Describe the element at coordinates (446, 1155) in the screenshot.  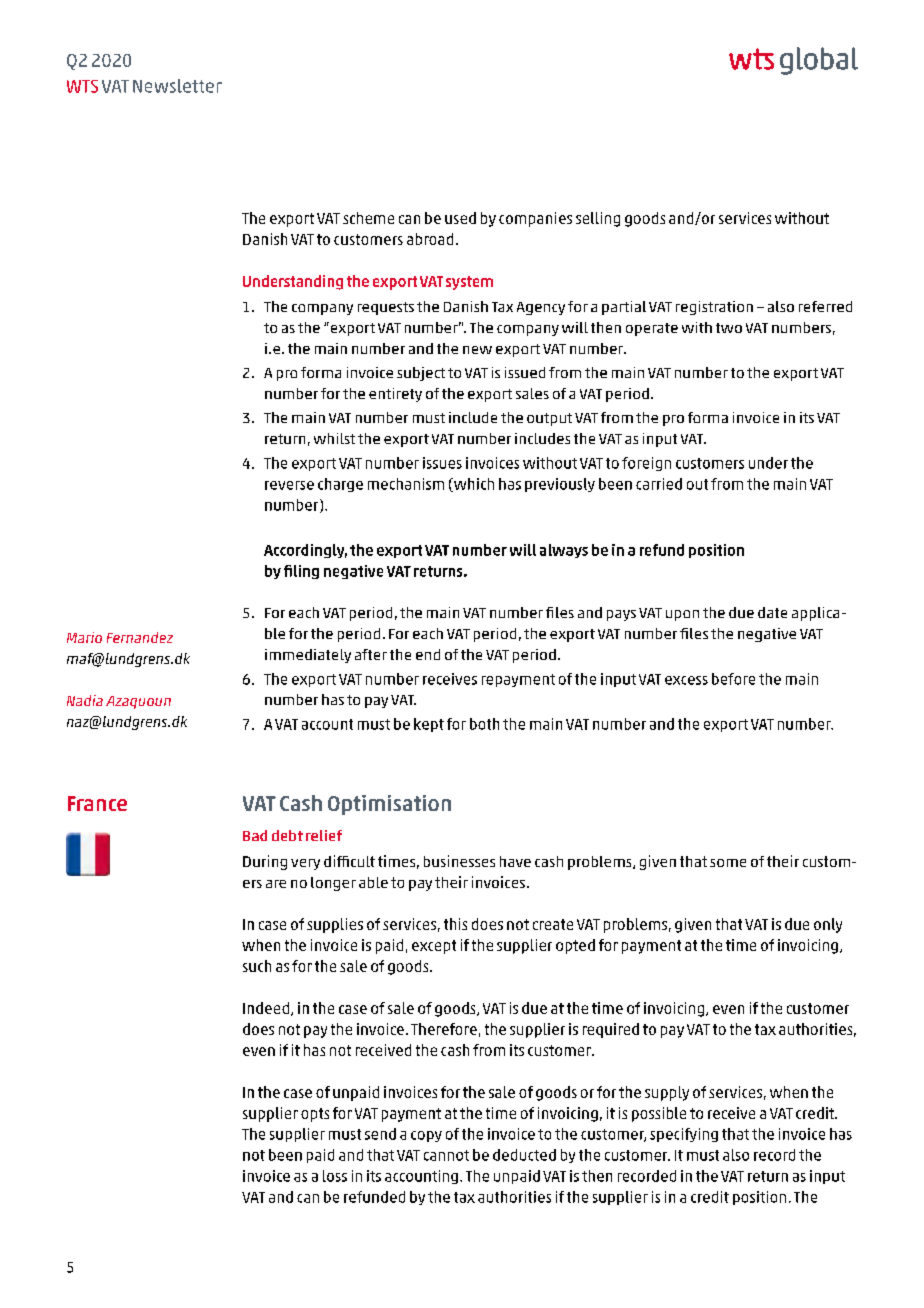
I see `cannot` at that location.
